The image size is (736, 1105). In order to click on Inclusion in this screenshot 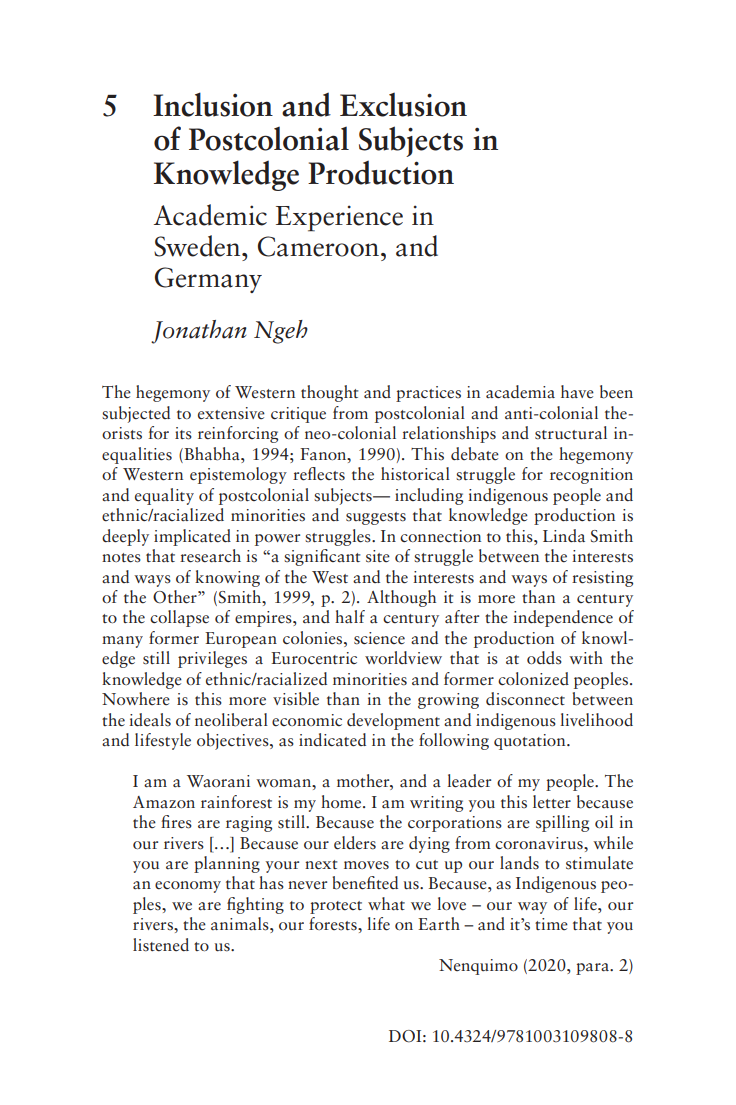, I will do `click(213, 104)`.
